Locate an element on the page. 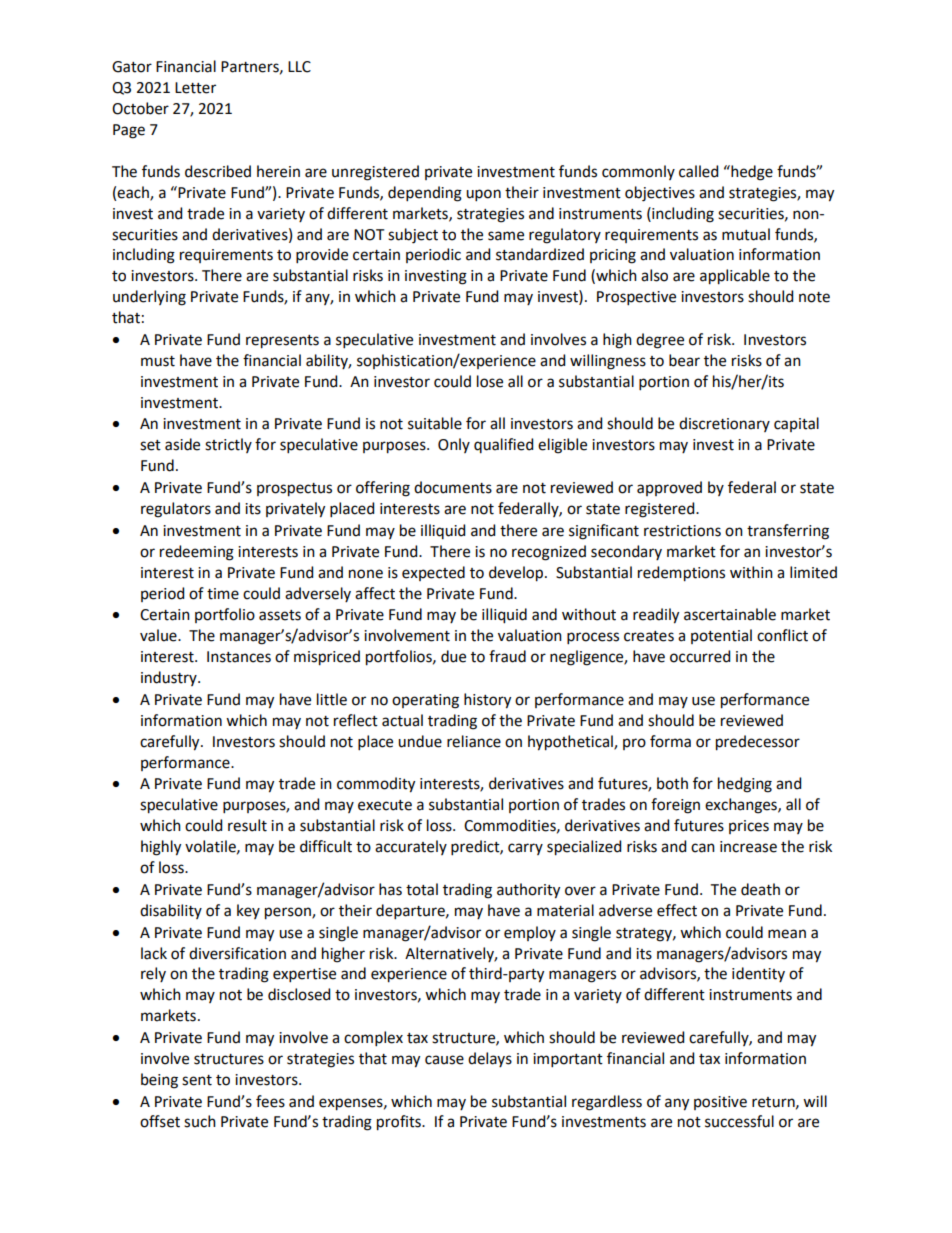  key is located at coordinates (248, 911).
